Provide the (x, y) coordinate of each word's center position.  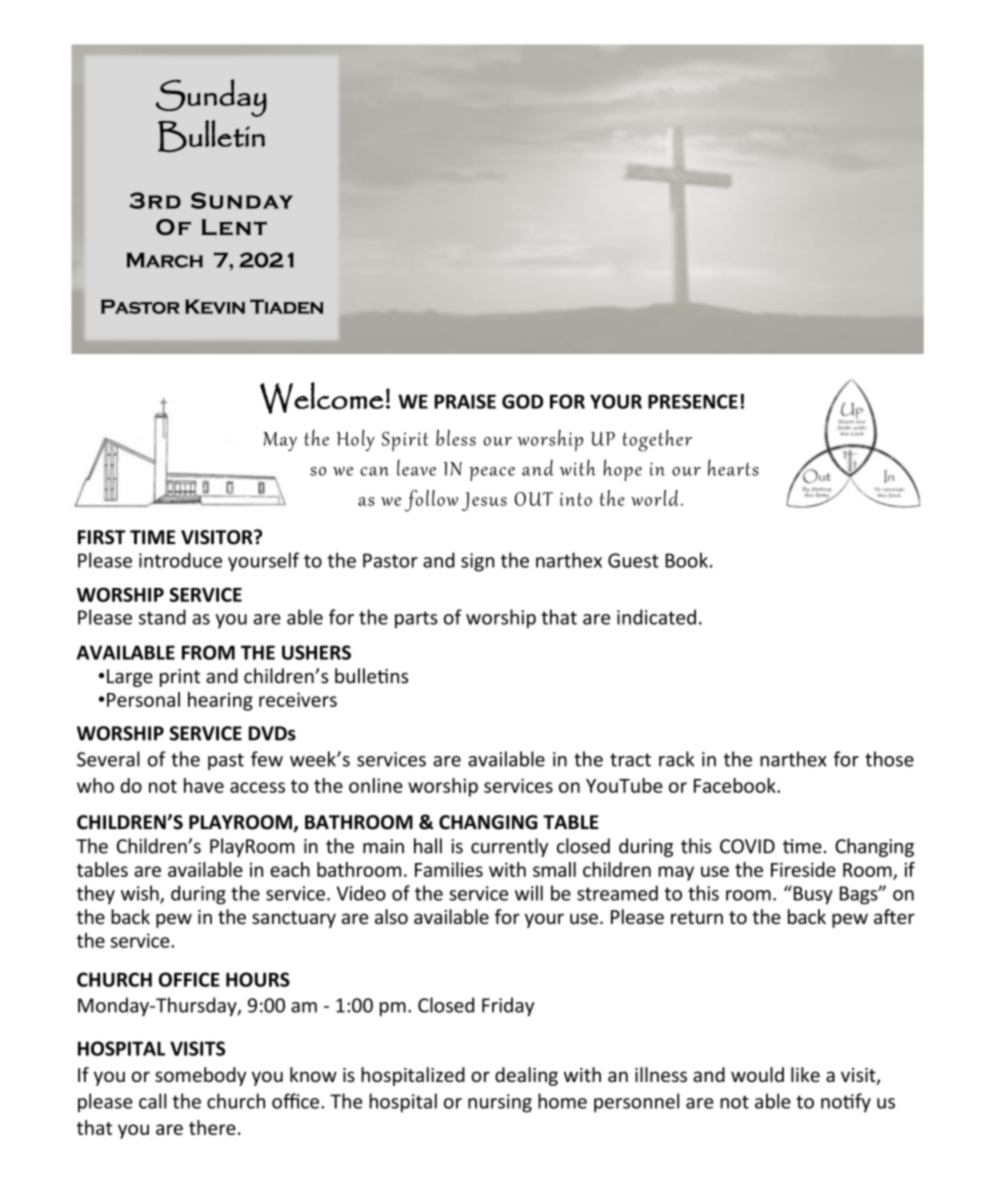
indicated (656, 617)
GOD (522, 401)
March (165, 260)
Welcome (322, 398)
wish (141, 894)
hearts (733, 467)
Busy (812, 895)
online (376, 785)
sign (477, 562)
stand (162, 617)
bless (456, 437)
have (204, 785)
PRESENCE (693, 401)
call (153, 1101)
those (889, 759)
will (529, 893)
